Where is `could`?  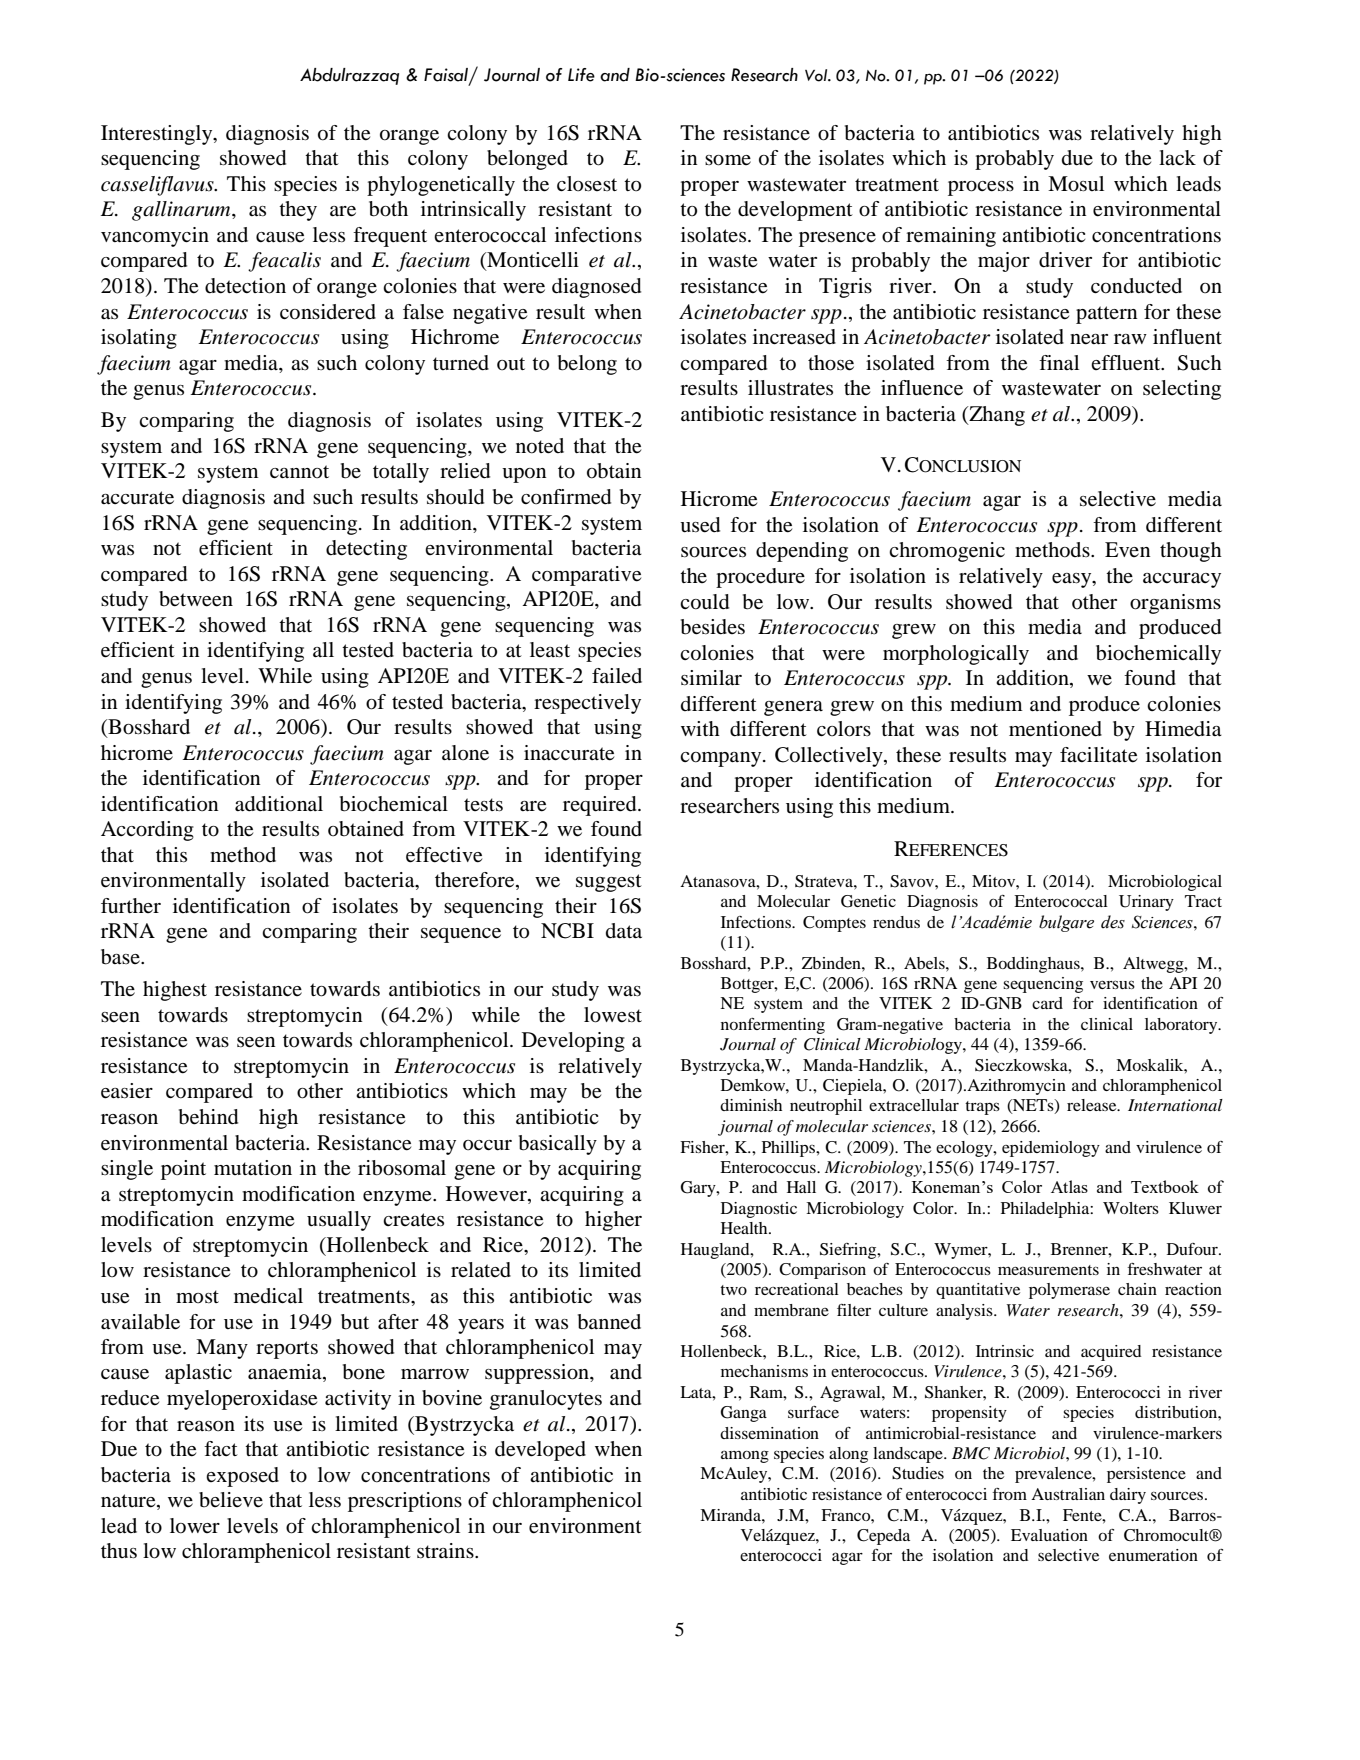
could is located at coordinates (704, 602).
